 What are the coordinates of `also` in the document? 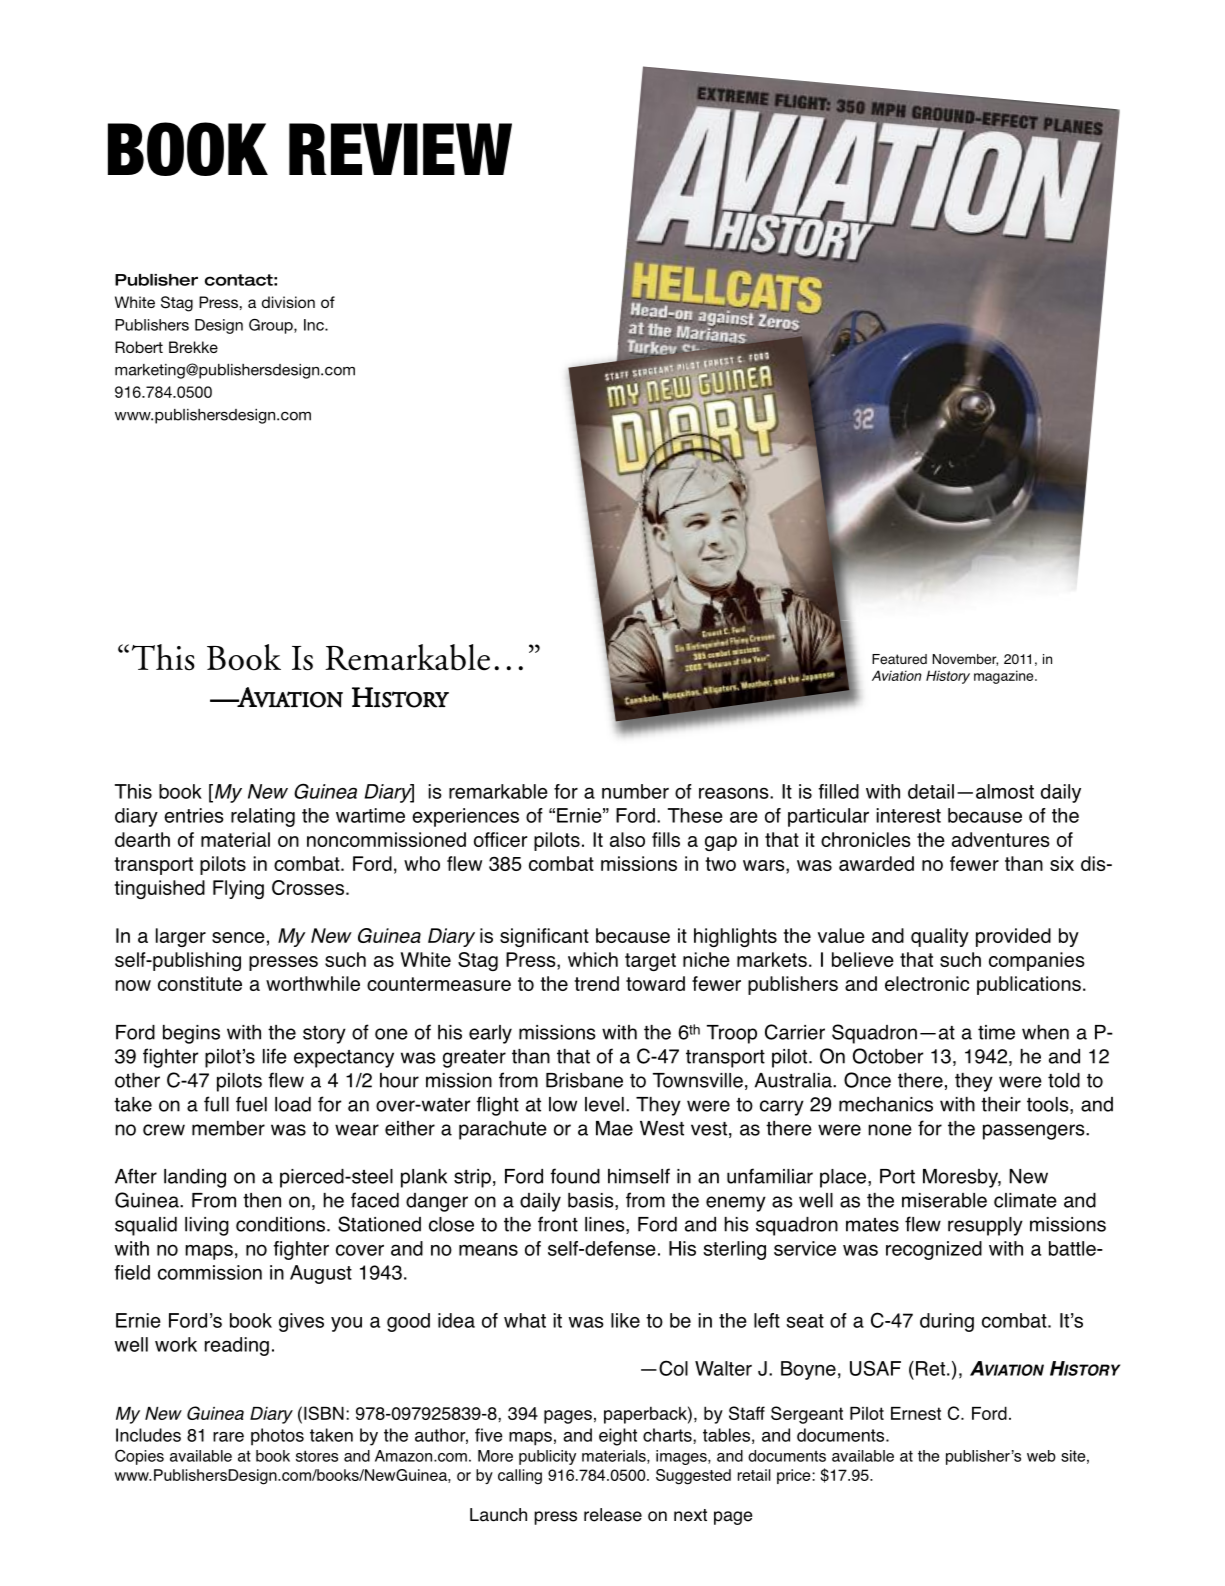 It's located at (627, 839).
